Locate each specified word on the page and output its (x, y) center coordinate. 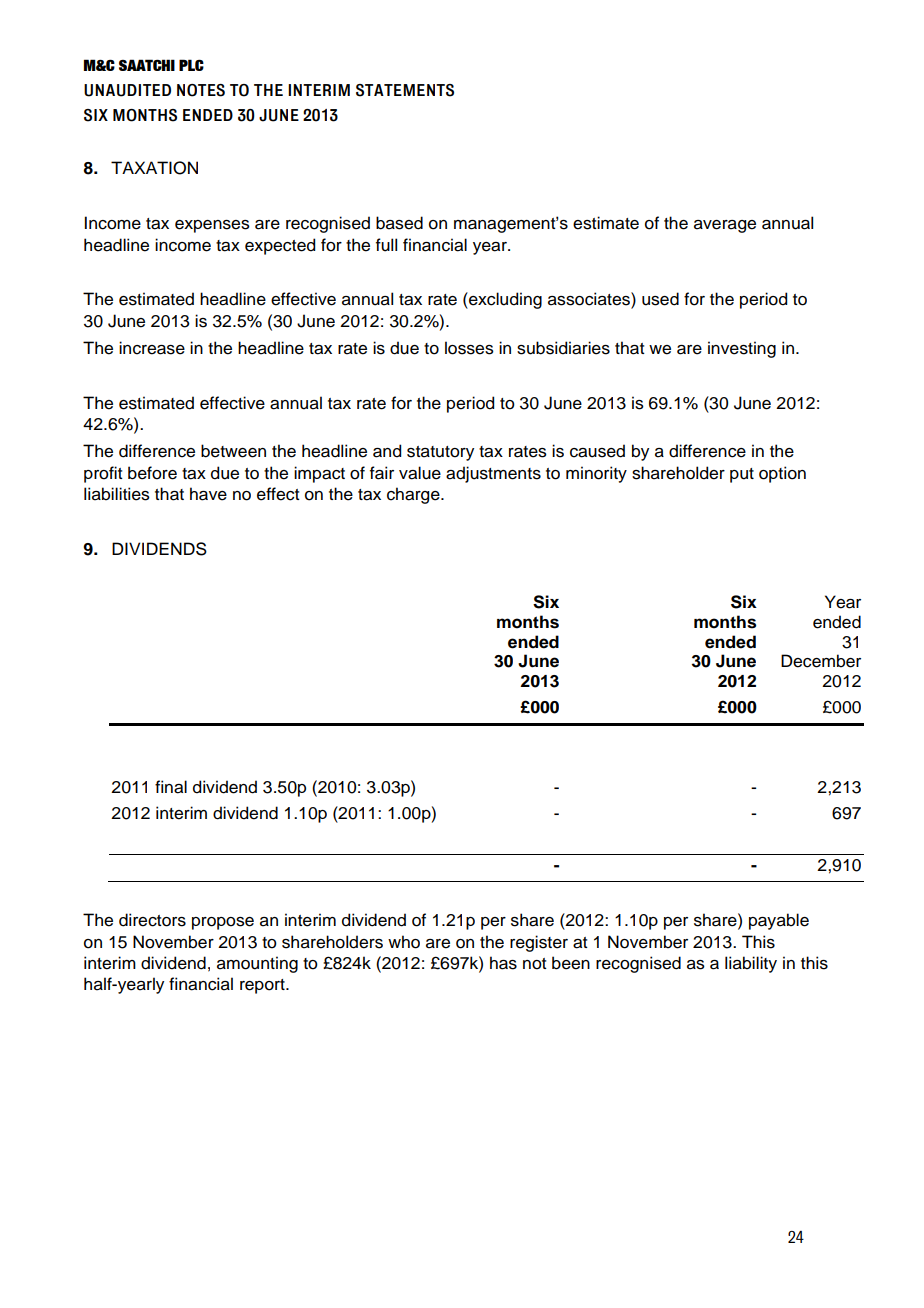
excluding (504, 300)
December (821, 661)
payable (779, 921)
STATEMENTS (405, 90)
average (725, 226)
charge (414, 495)
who (404, 942)
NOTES (201, 90)
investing (742, 349)
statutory (440, 453)
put (742, 475)
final (171, 787)
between (233, 451)
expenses (212, 226)
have (208, 494)
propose (223, 923)
